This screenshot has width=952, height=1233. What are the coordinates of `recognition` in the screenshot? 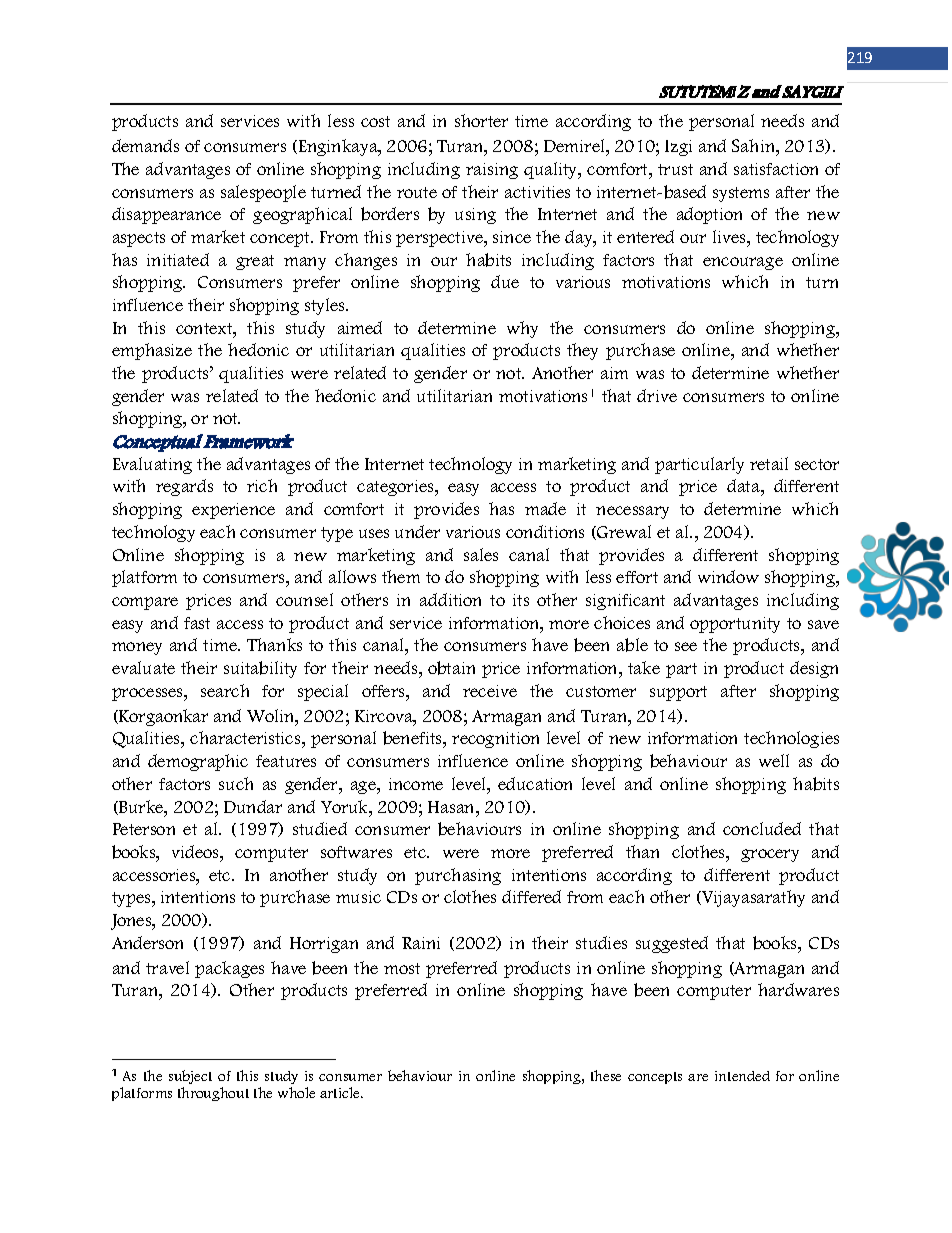 It's located at (495, 740).
